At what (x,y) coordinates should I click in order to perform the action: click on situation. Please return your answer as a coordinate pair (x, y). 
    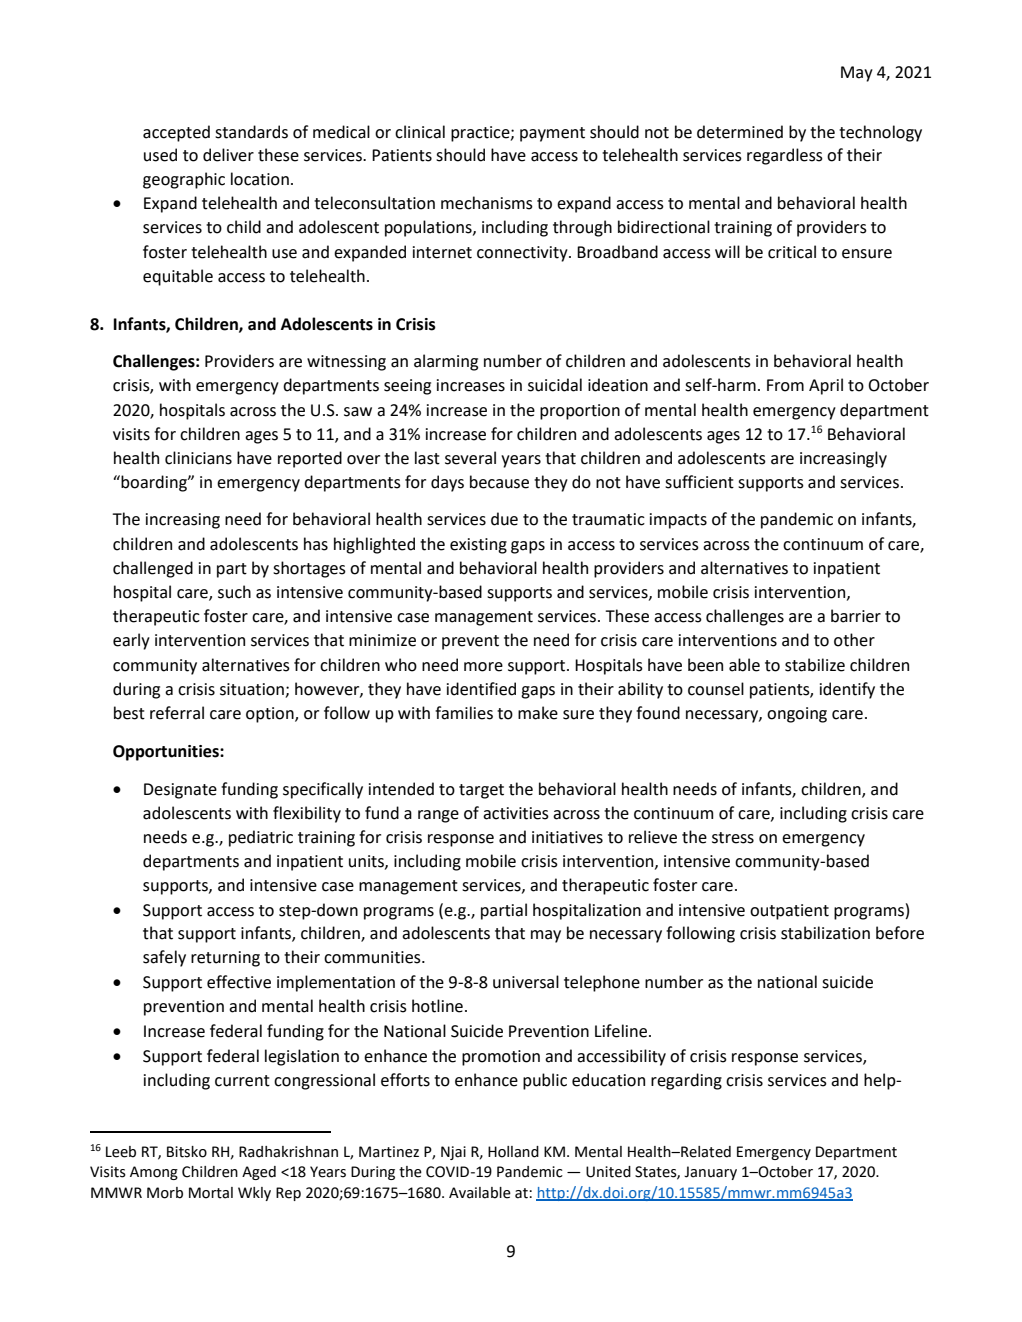
    Looking at the image, I should click on (253, 690).
